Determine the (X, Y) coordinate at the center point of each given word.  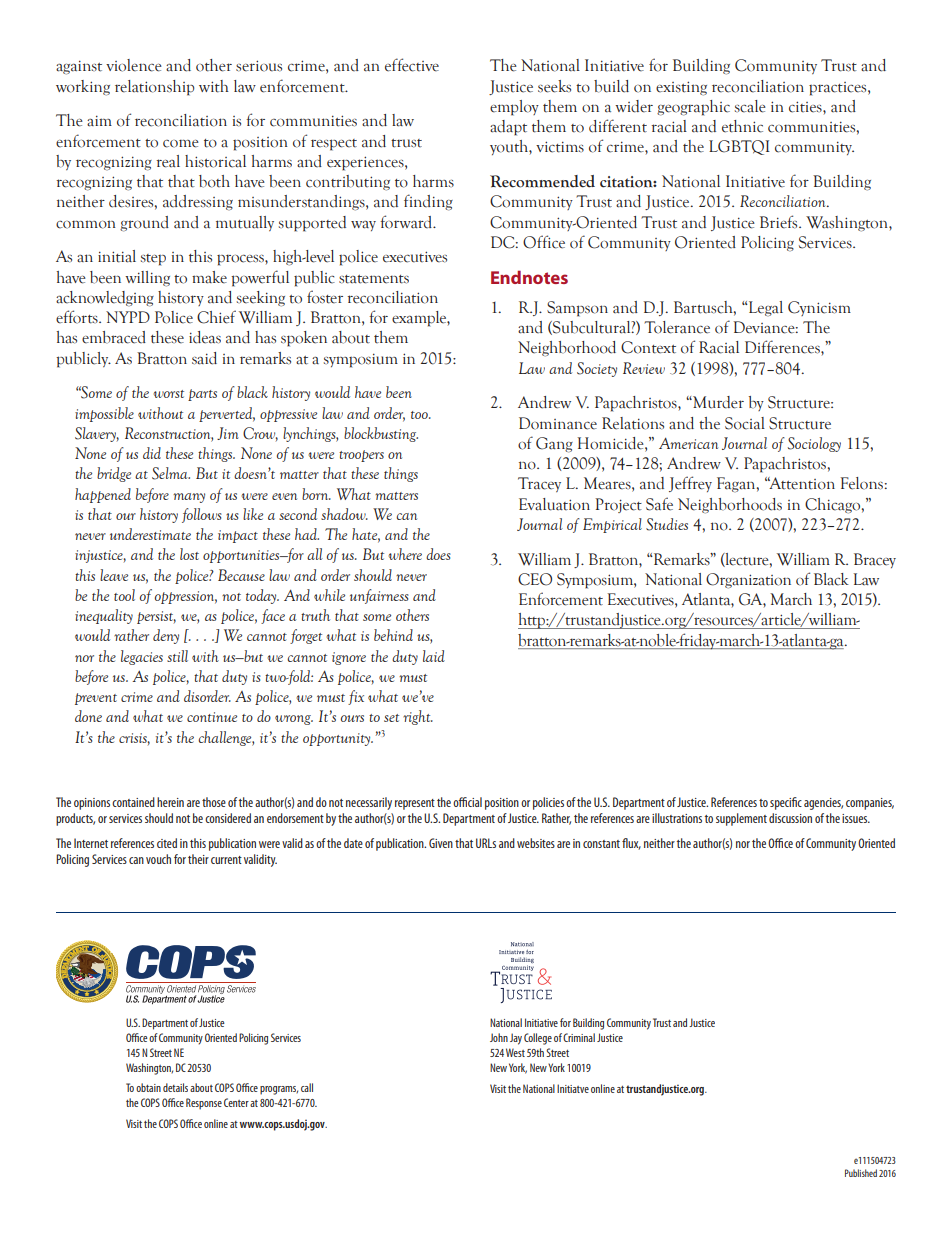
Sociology (814, 444)
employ (514, 108)
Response (204, 1104)
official (467, 802)
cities (806, 107)
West (515, 1052)
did (152, 453)
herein (170, 802)
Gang (554, 445)
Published (861, 1173)
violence (134, 65)
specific (786, 803)
